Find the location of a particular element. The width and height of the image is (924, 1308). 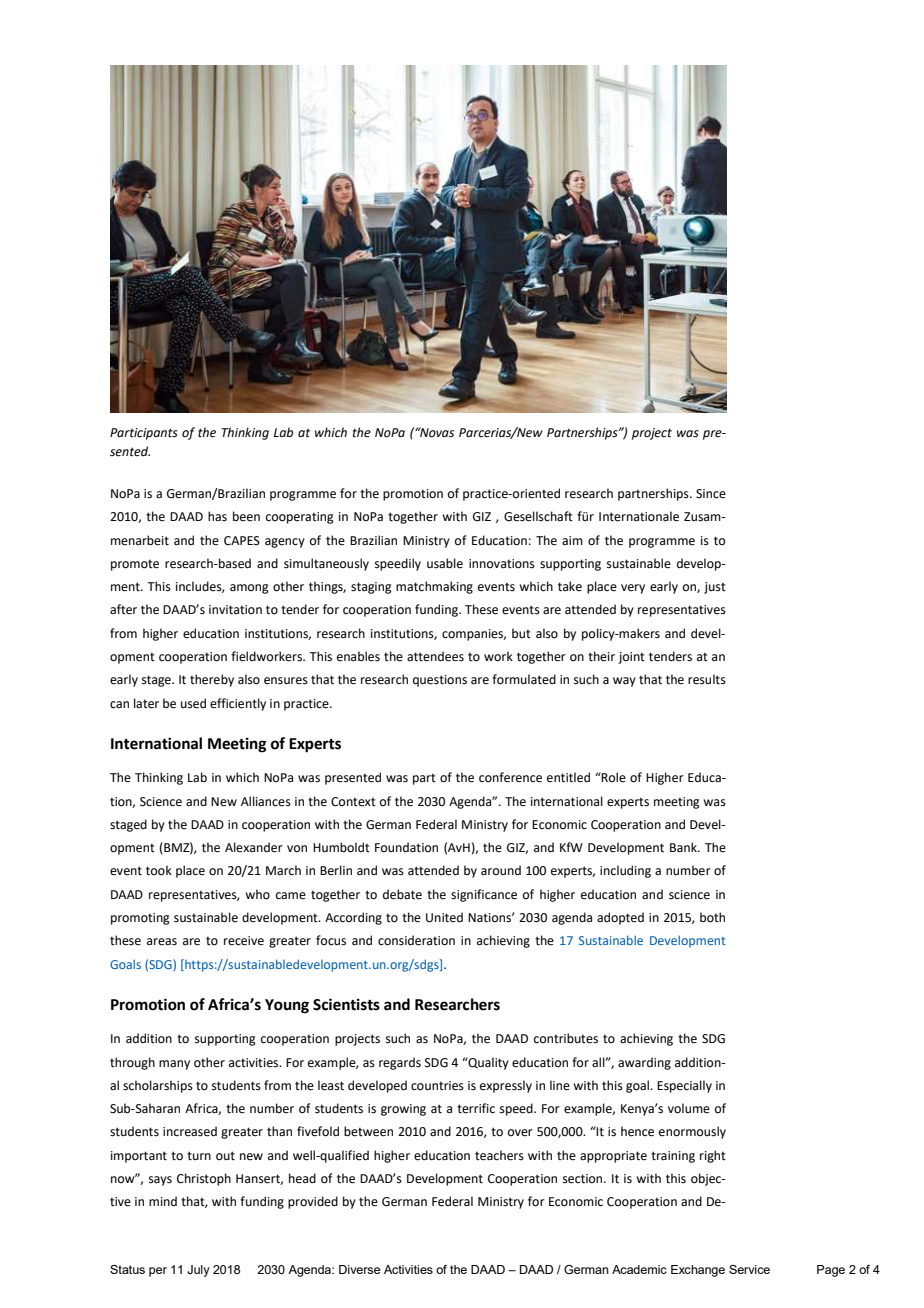

Young is located at coordinates (287, 1006).
